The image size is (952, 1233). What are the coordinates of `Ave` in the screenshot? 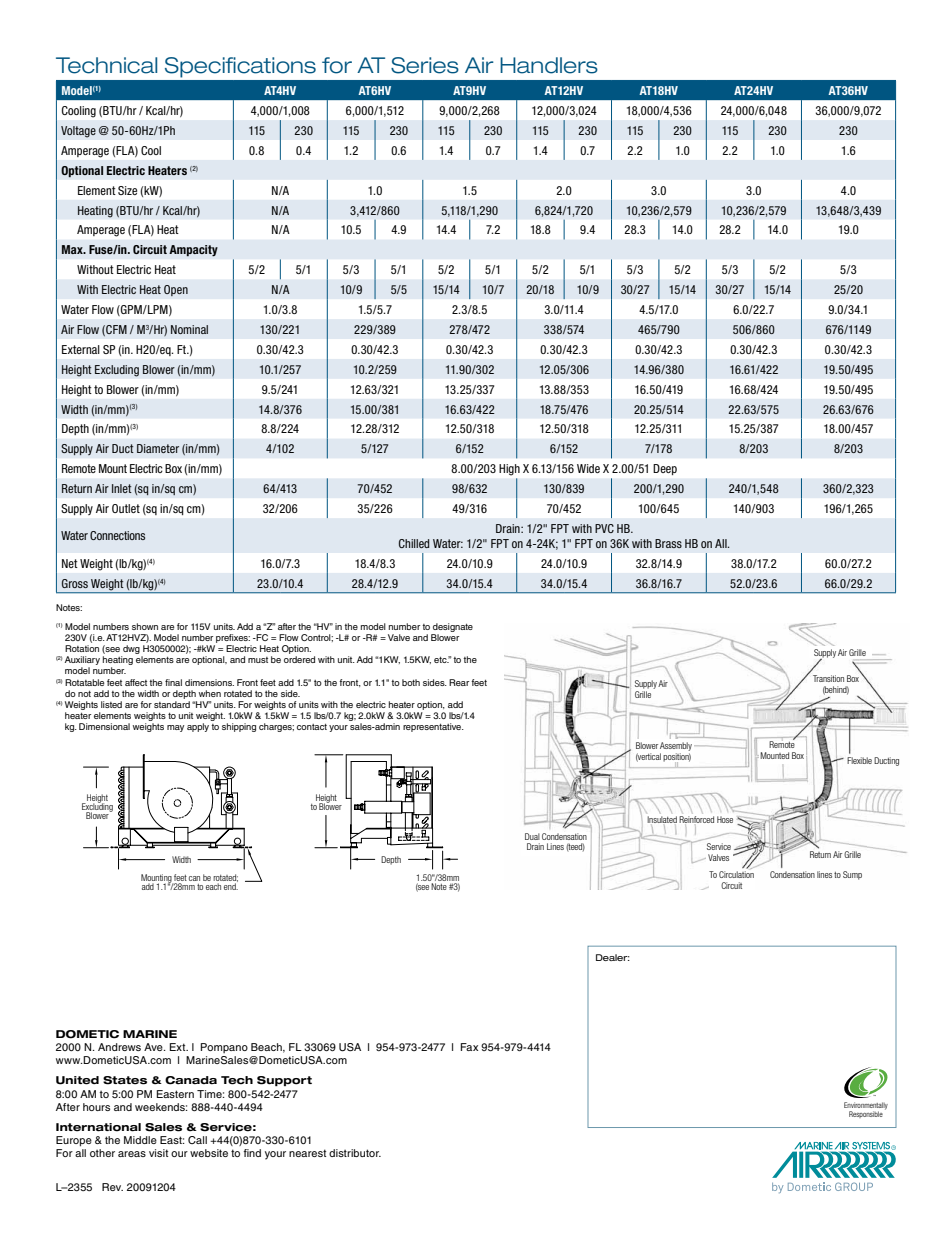 It's located at (154, 1047).
